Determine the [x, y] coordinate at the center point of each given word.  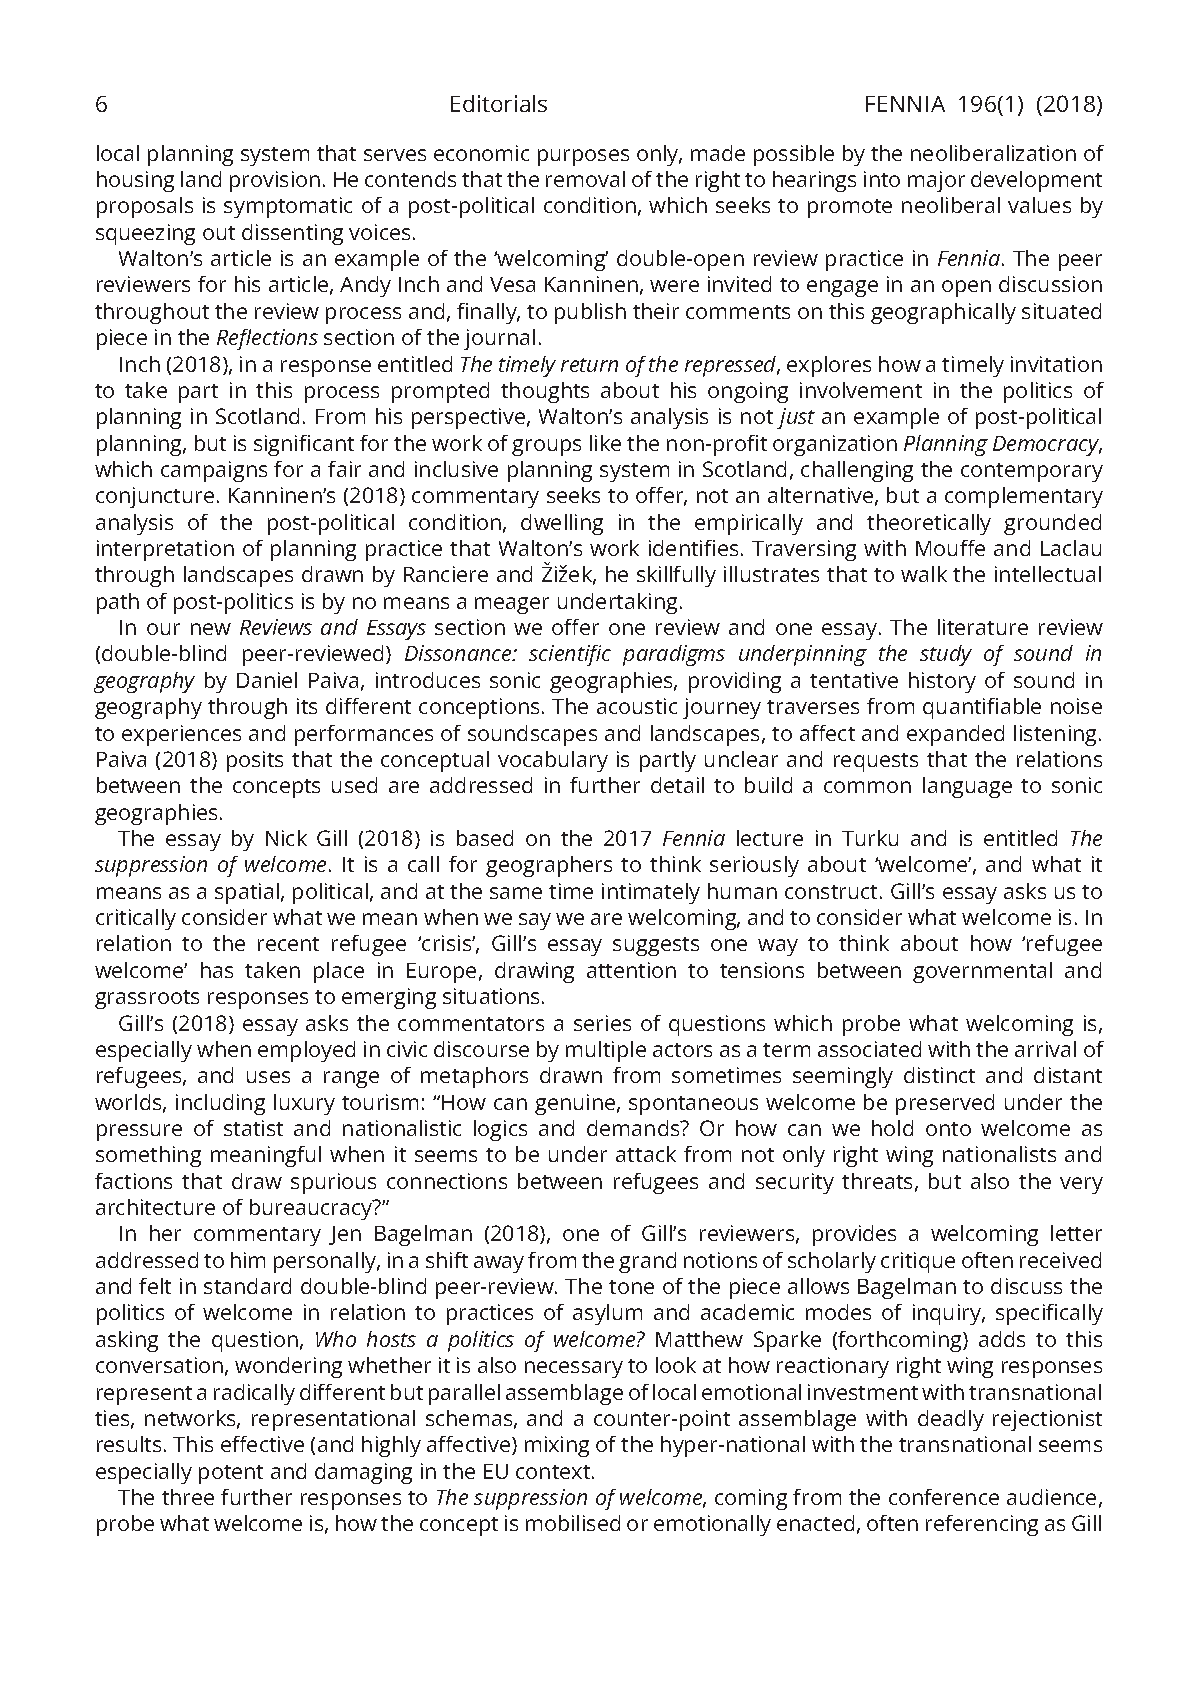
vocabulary [553, 761]
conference [944, 1497]
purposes [583, 157]
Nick [286, 838]
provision [275, 181]
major [936, 181]
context [554, 1472]
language [967, 787]
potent [231, 1474]
